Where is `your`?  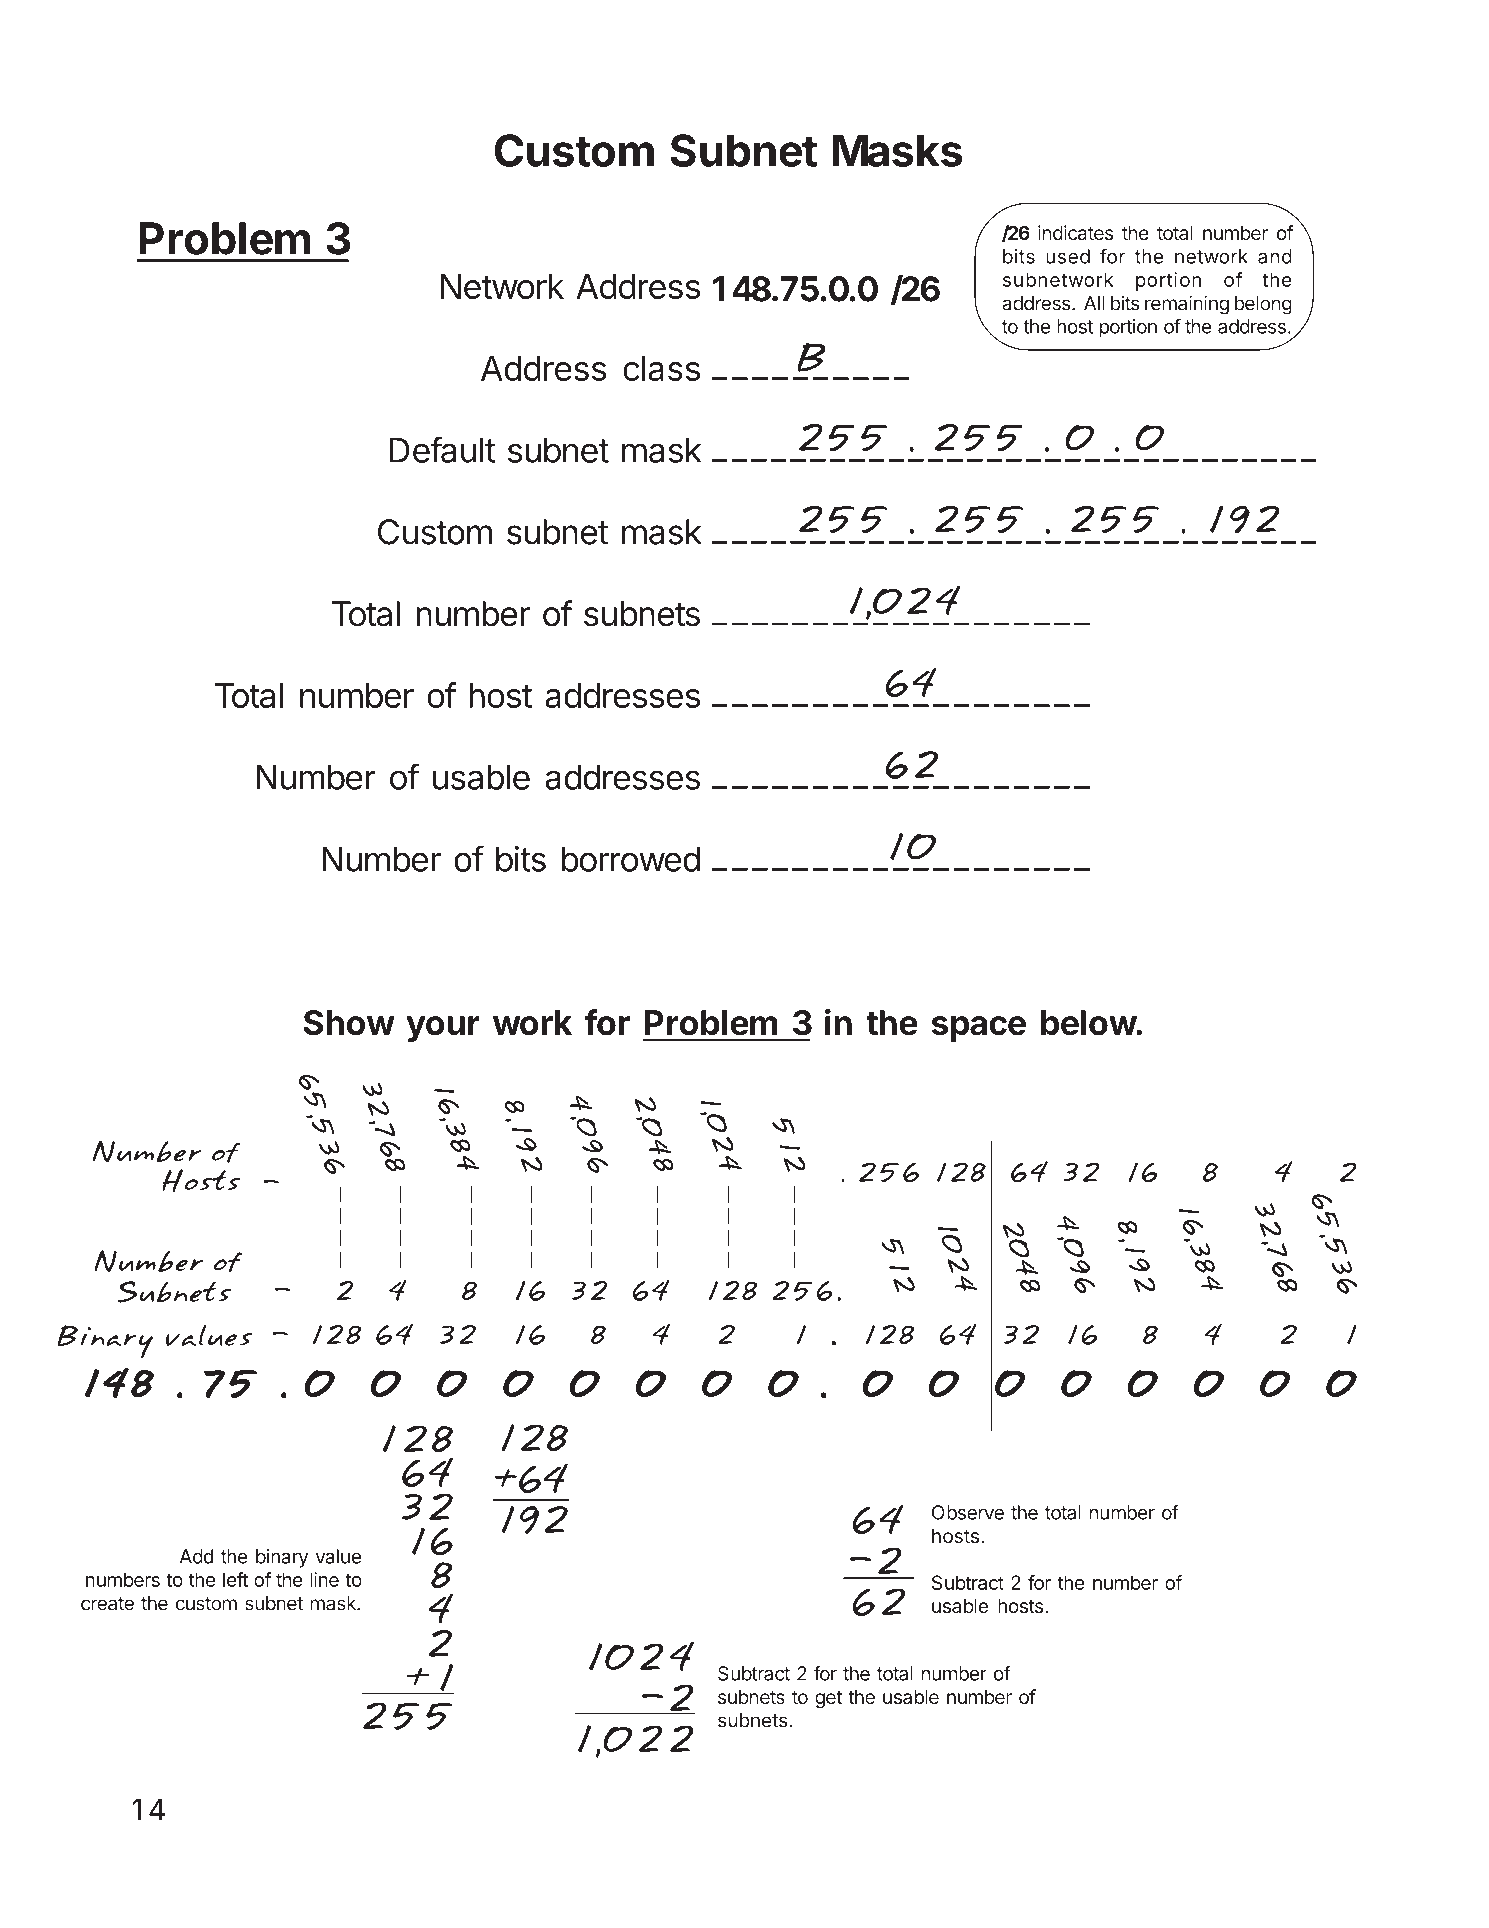 your is located at coordinates (443, 1029).
